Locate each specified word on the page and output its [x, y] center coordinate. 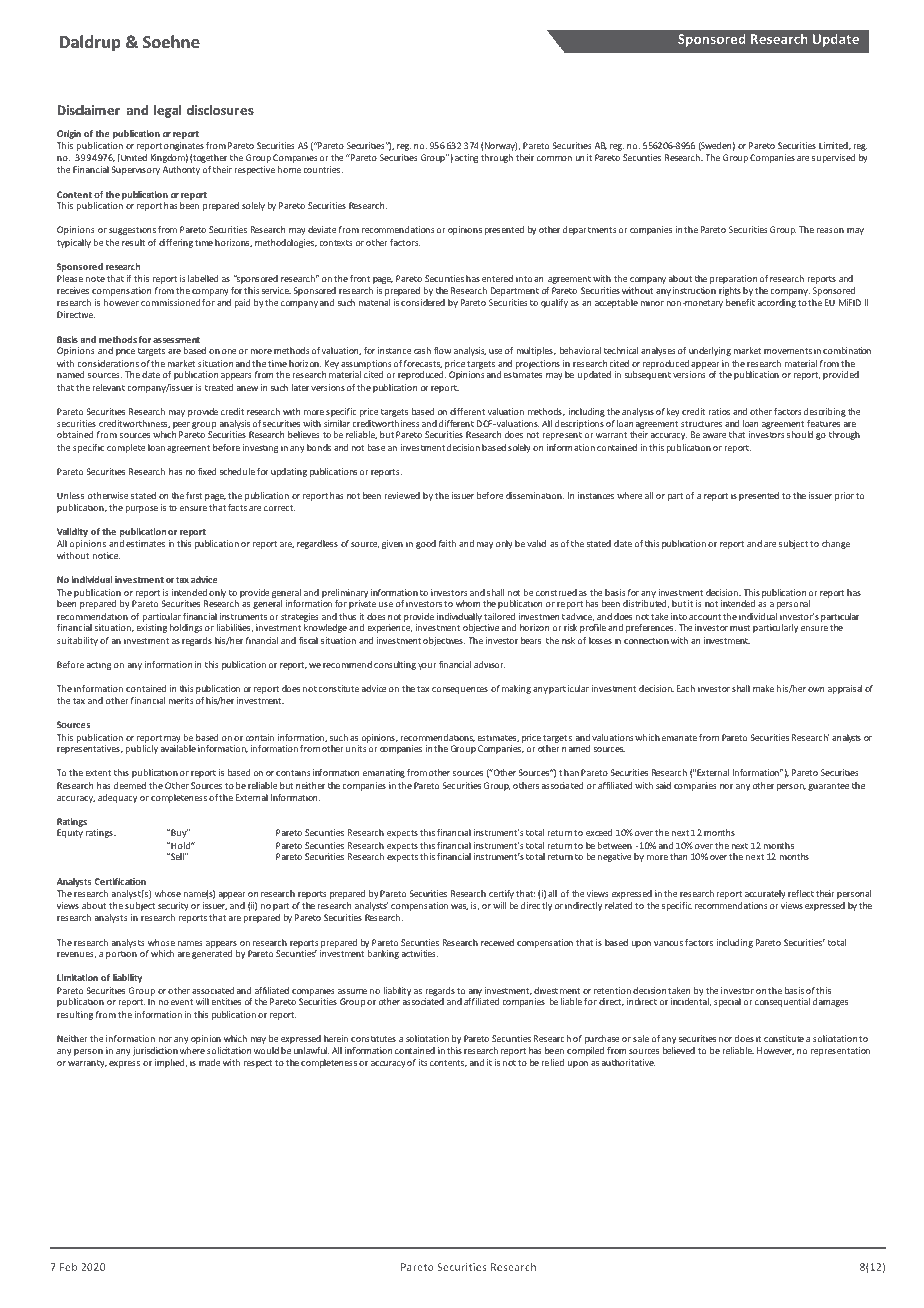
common [554, 158]
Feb [68, 1267]
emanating [384, 773]
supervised [833, 158]
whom [468, 603]
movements [788, 351]
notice [106, 555]
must [740, 628]
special [727, 1002]
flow [442, 350]
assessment [176, 340]
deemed [130, 785]
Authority [181, 170]
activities [419, 953]
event [182, 1002]
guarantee [828, 787]
